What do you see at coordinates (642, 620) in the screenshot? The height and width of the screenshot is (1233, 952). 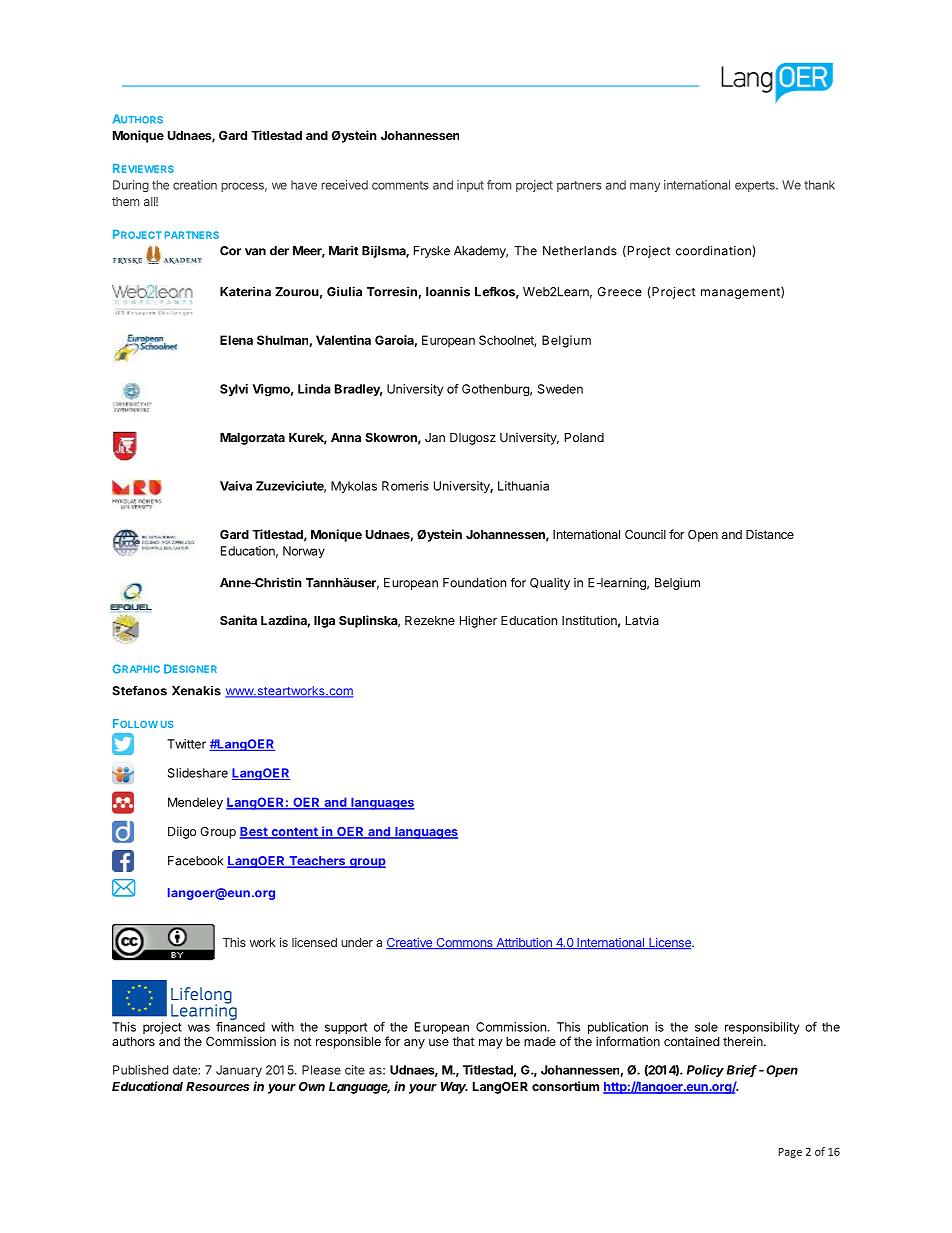 I see `Latvia` at bounding box center [642, 620].
